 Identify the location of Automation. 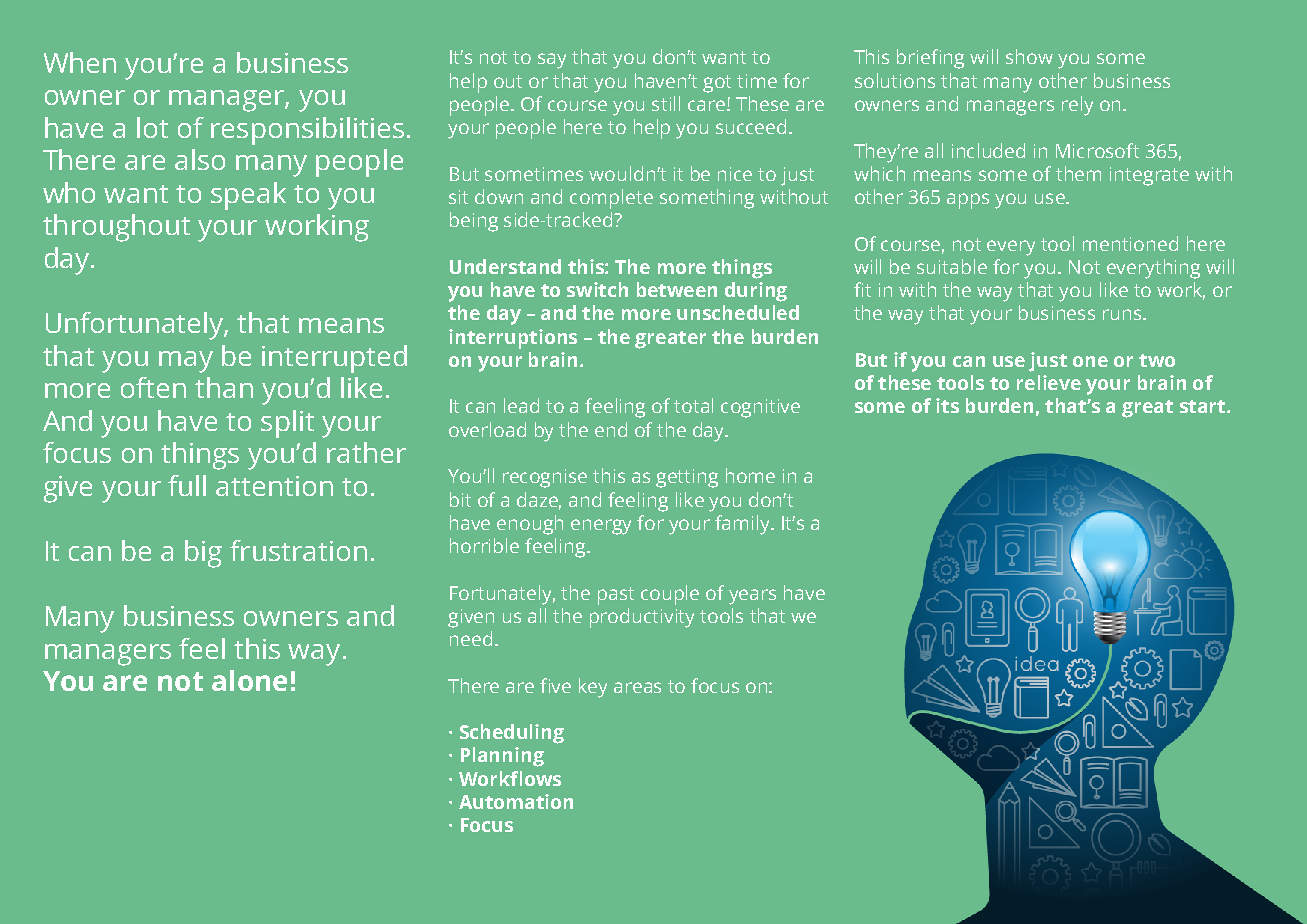
(516, 801).
